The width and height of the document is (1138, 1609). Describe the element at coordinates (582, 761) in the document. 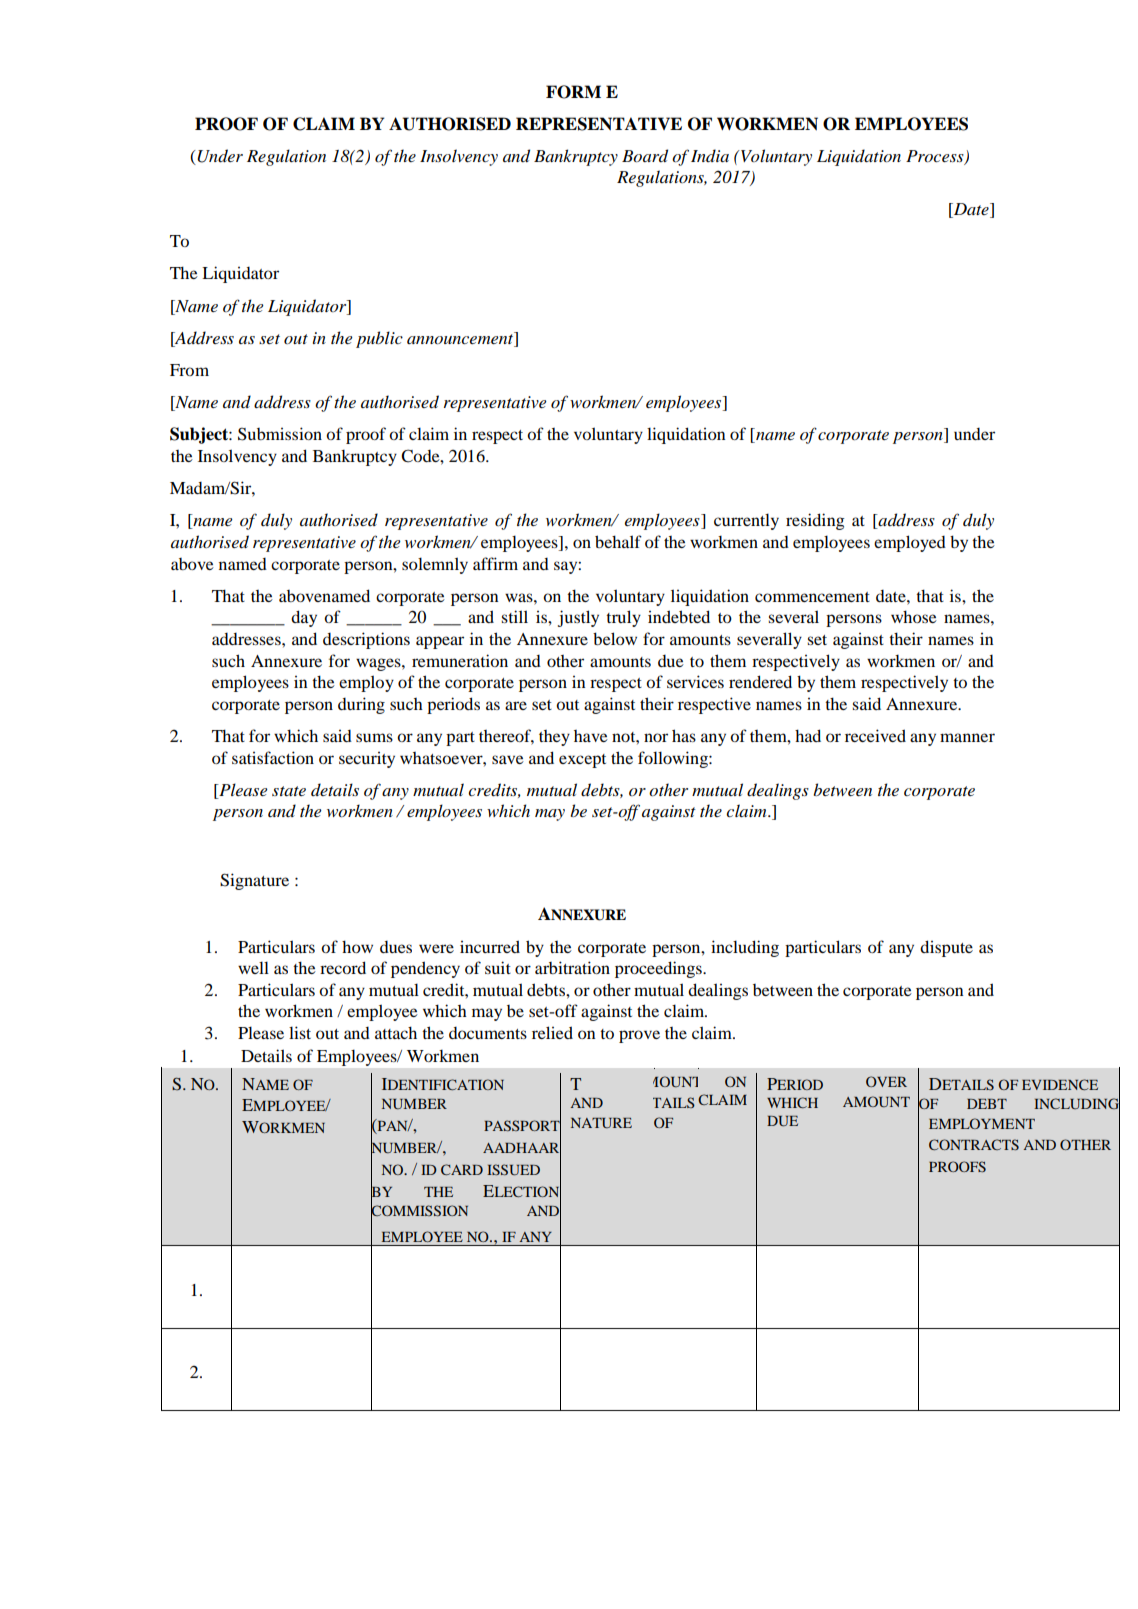

I see `except` at that location.
